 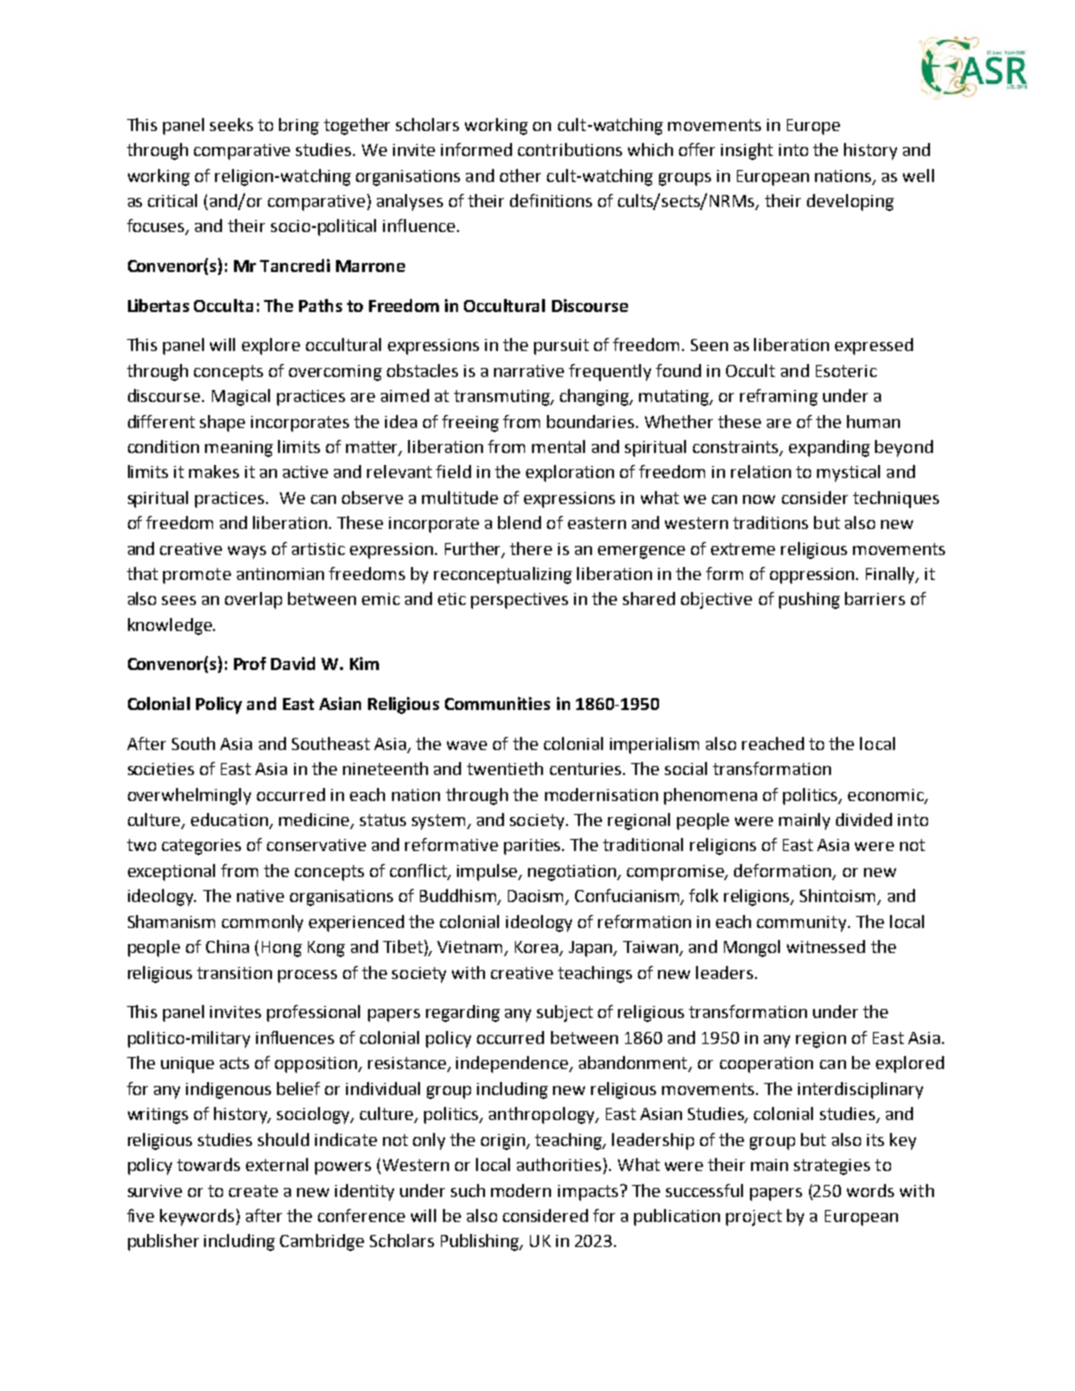 What do you see at coordinates (848, 473) in the screenshot?
I see `mystical` at bounding box center [848, 473].
